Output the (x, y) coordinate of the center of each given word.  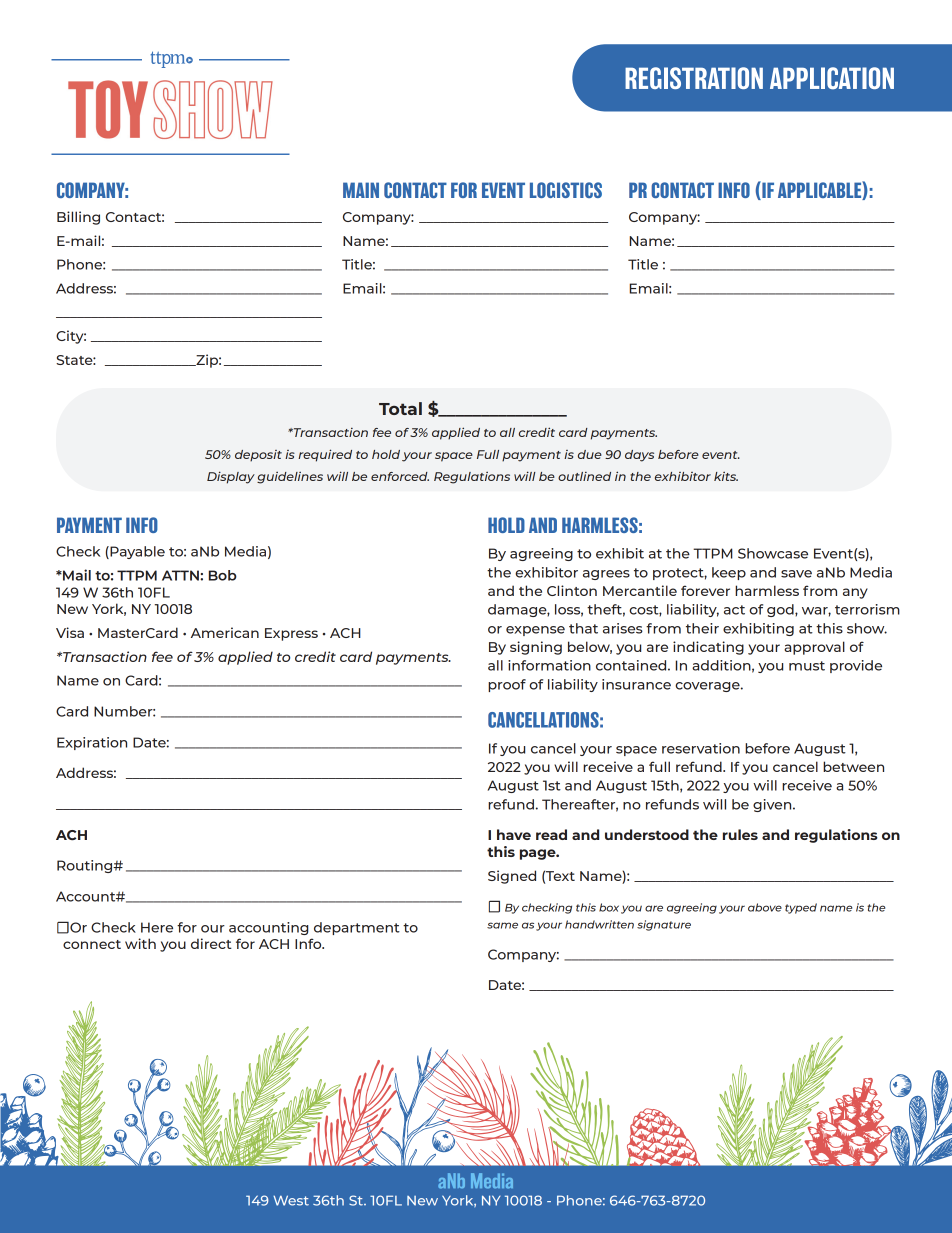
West (291, 1200)
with (140, 943)
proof (507, 685)
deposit (258, 456)
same (502, 925)
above (765, 907)
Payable (136, 552)
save (796, 574)
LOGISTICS (566, 190)
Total (400, 408)
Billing (78, 218)
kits (726, 476)
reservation (701, 748)
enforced (400, 476)
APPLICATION (832, 78)
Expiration (92, 743)
